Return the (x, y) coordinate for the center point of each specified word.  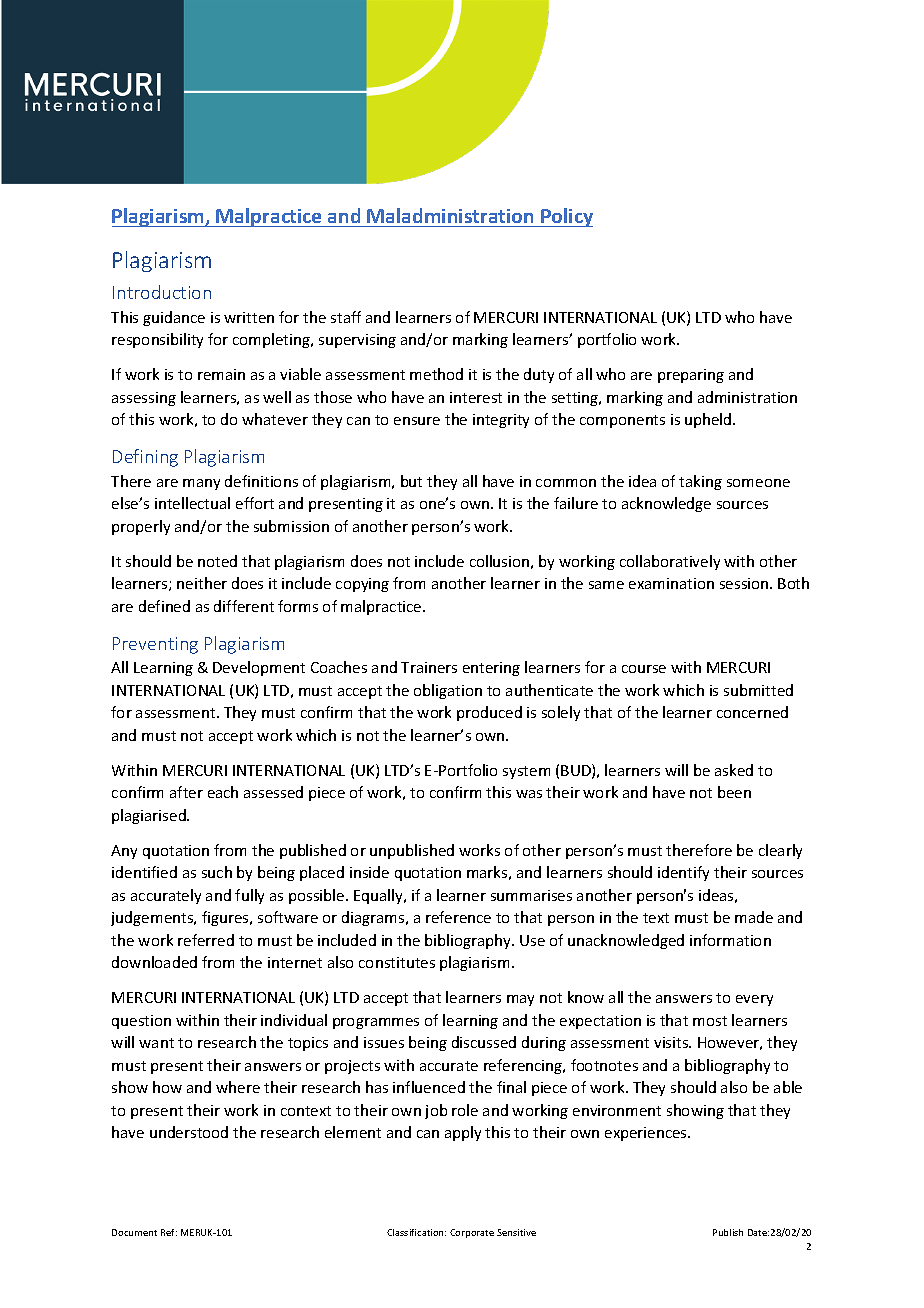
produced (489, 713)
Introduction (162, 292)
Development (259, 668)
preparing (691, 376)
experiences (647, 1134)
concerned (752, 712)
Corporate (472, 1233)
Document (134, 1232)
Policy (566, 217)
